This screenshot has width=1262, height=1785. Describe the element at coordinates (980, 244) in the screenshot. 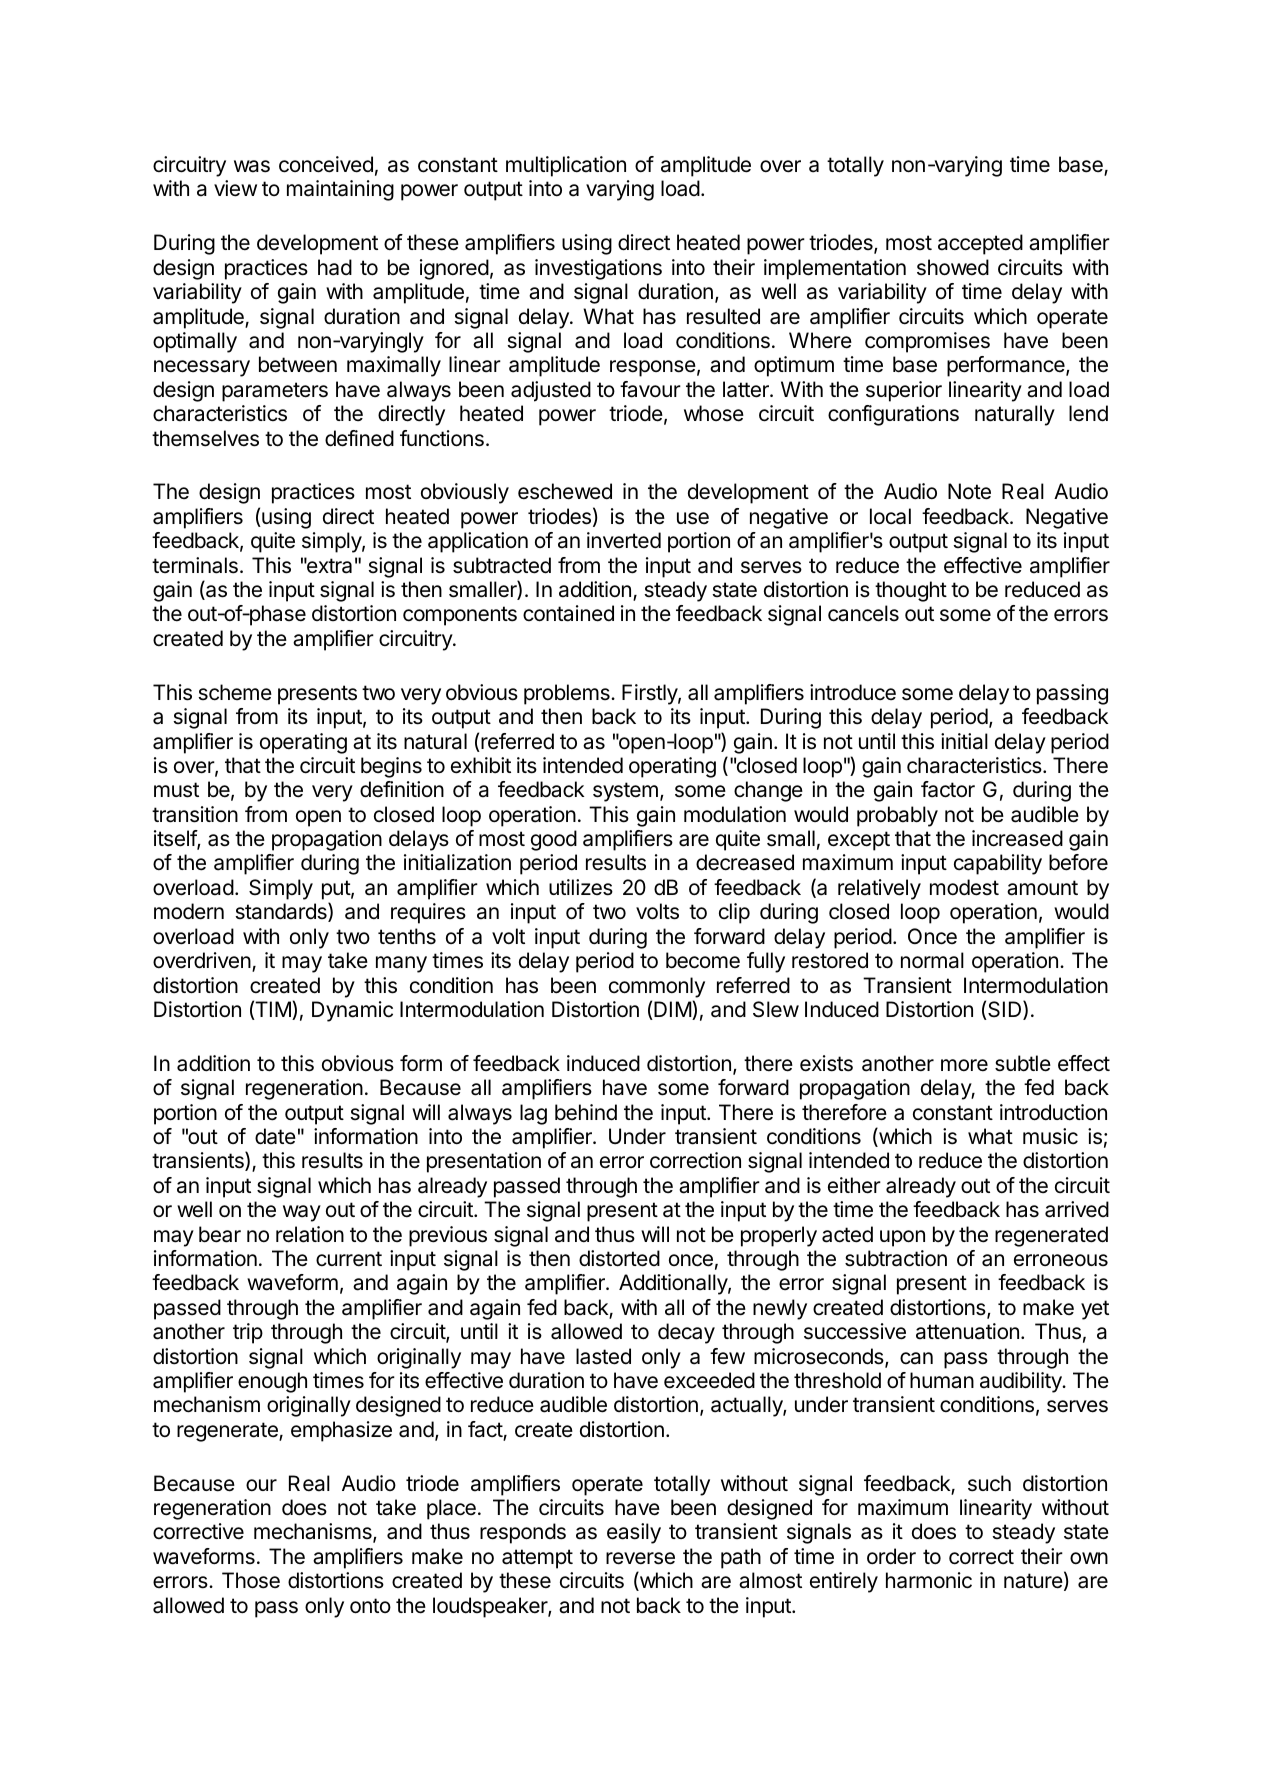

I see `accepted` at that location.
